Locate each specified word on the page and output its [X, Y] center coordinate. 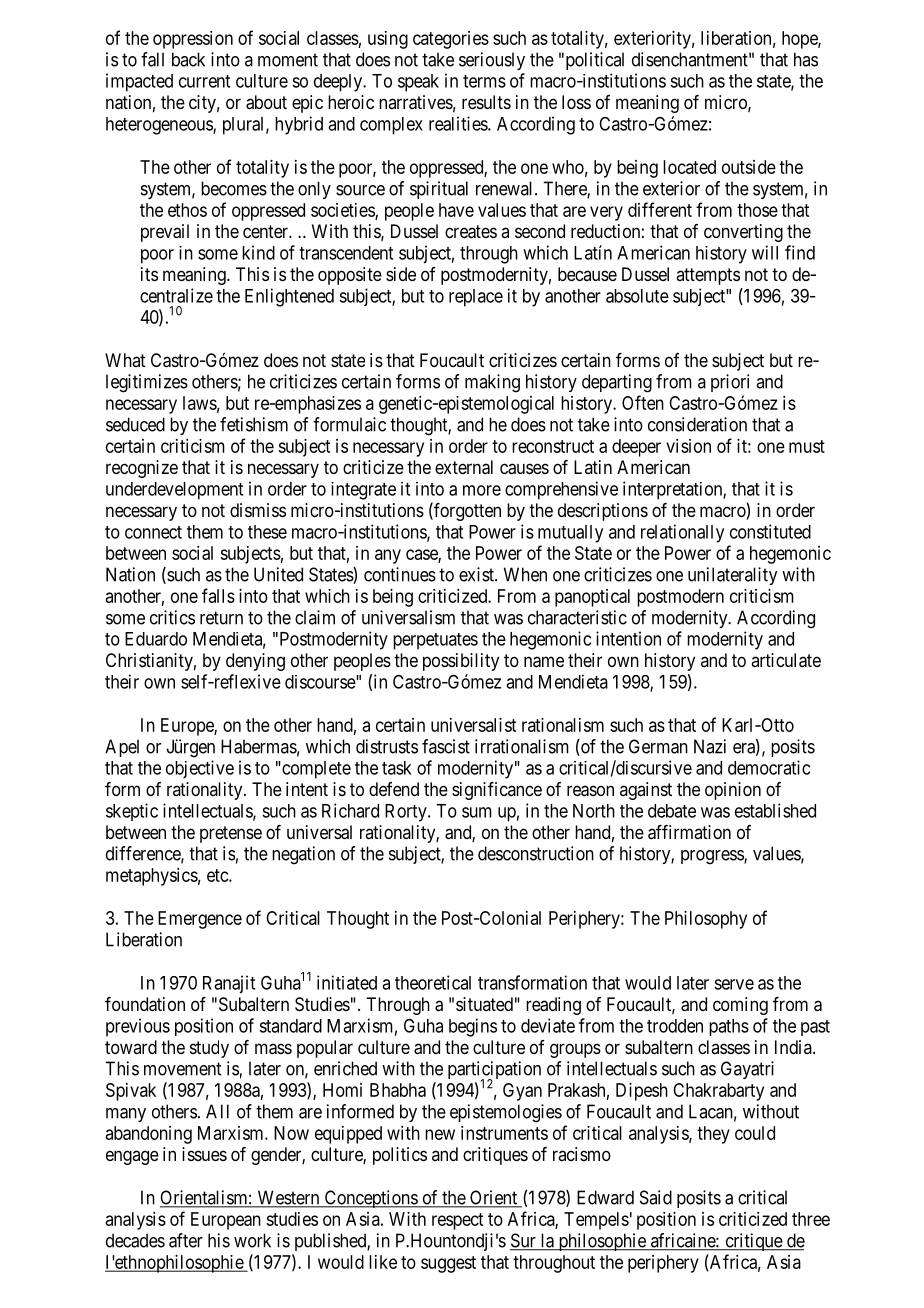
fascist [446, 746]
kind [258, 252]
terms [484, 81]
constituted [770, 531]
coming [740, 1006]
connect [153, 532]
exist [477, 574]
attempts [708, 276]
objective [200, 769]
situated [484, 1004]
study [209, 1049]
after [186, 1240]
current [204, 81]
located [689, 167]
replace [476, 298]
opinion [733, 791]
